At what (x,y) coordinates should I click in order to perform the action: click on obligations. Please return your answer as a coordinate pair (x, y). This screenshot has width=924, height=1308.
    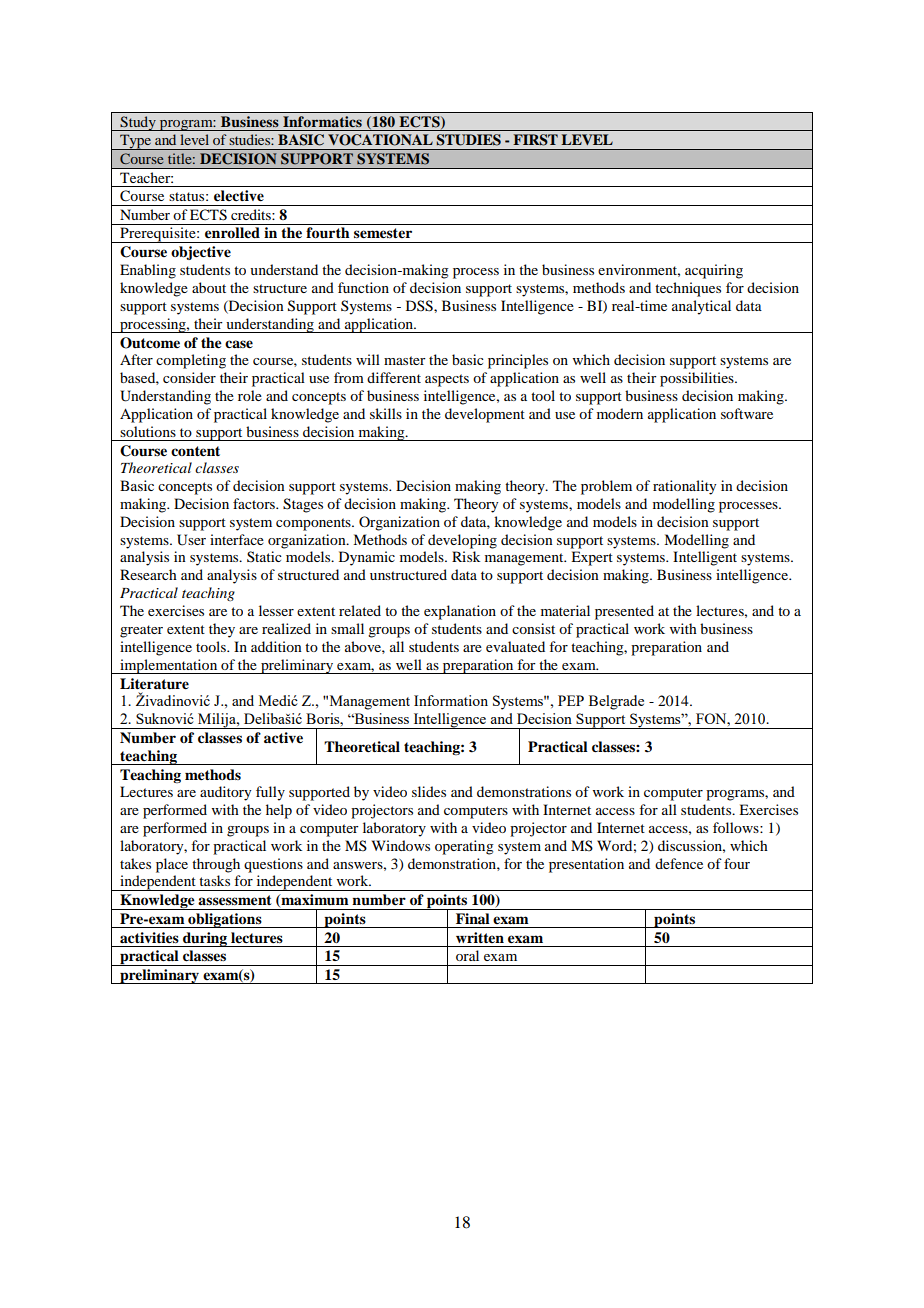
    Looking at the image, I should click on (225, 920).
